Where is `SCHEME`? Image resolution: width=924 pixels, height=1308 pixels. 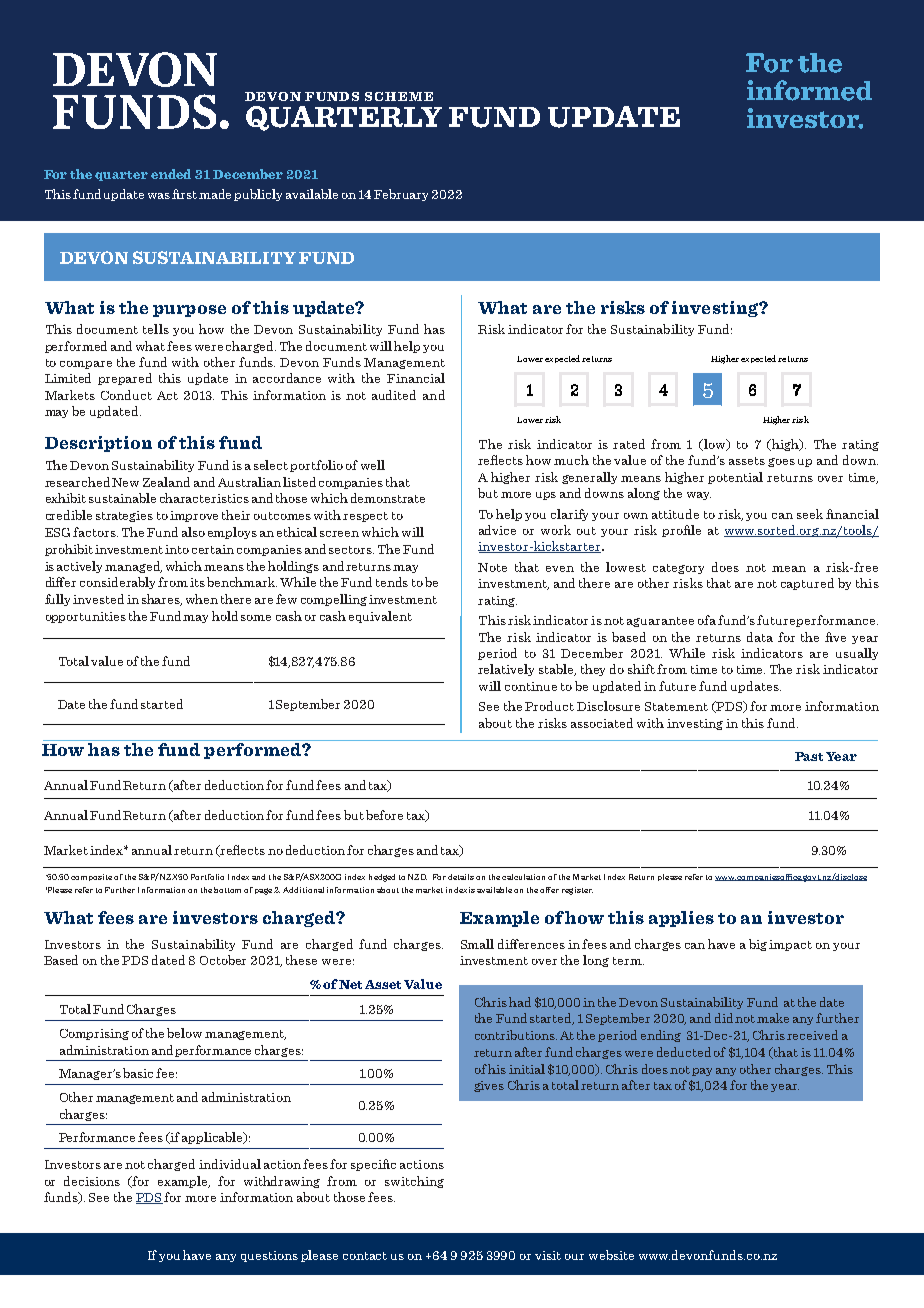
SCHEME is located at coordinates (399, 96).
